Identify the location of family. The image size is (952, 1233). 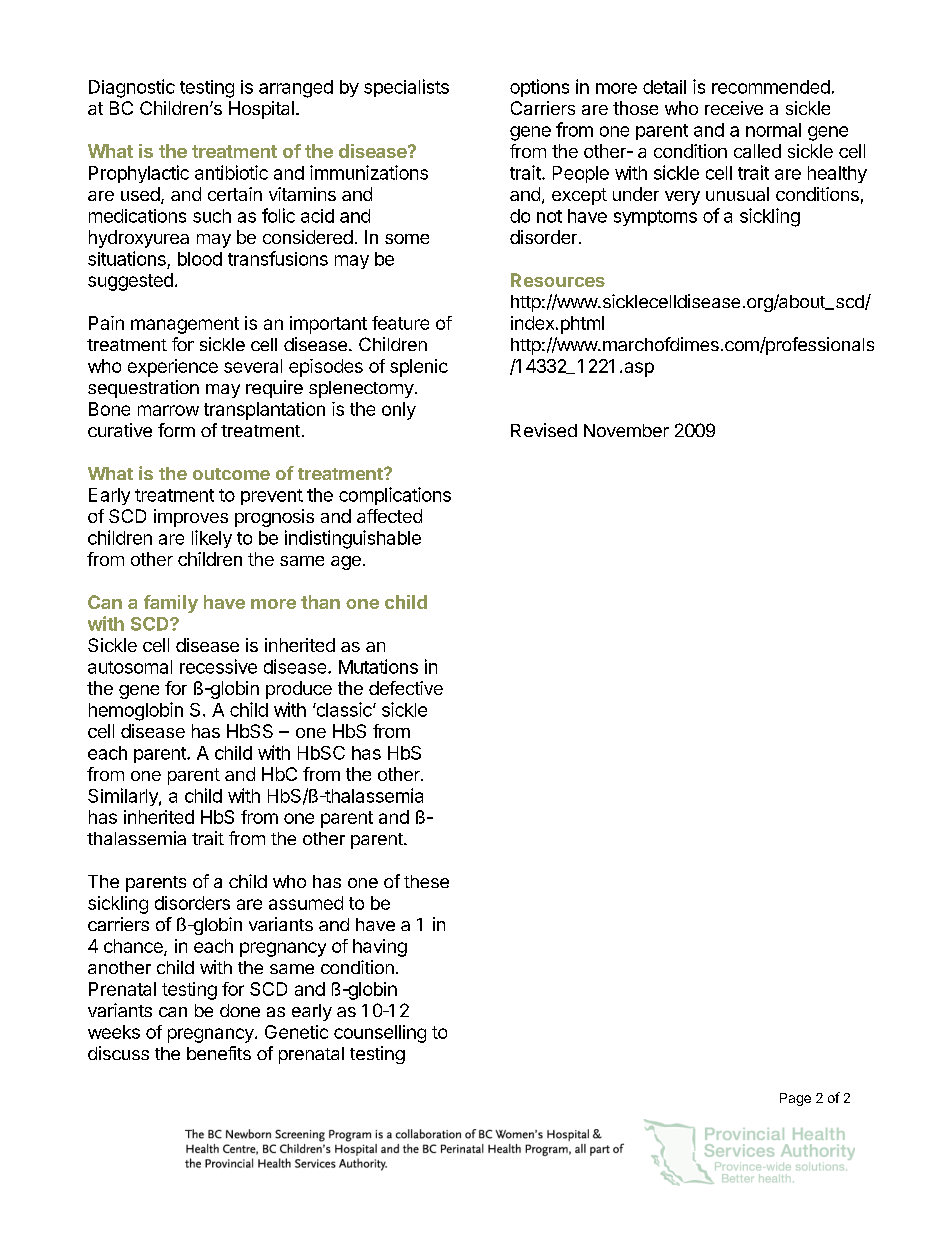
(171, 604).
